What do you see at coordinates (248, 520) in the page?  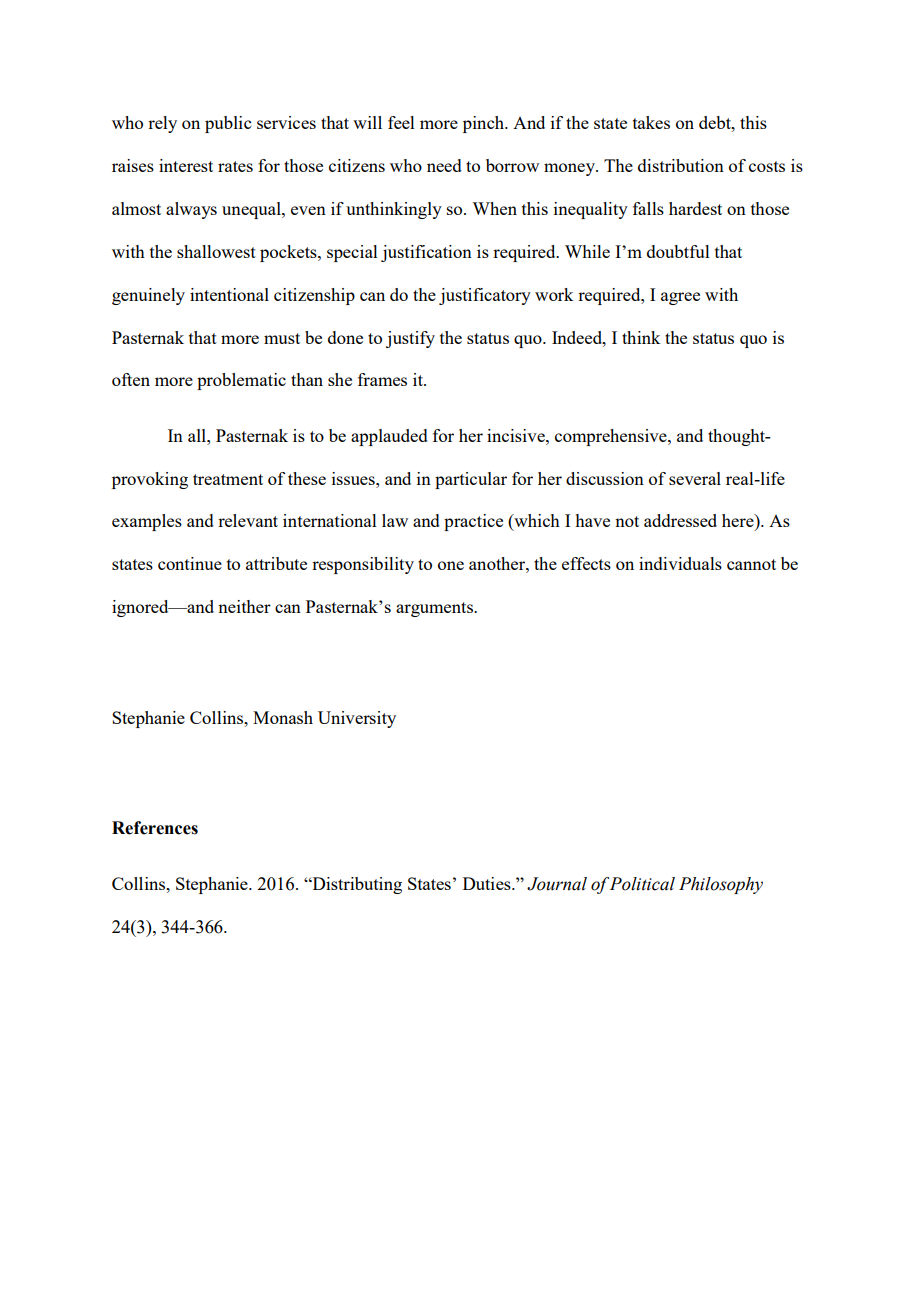 I see `relevant` at bounding box center [248, 520].
